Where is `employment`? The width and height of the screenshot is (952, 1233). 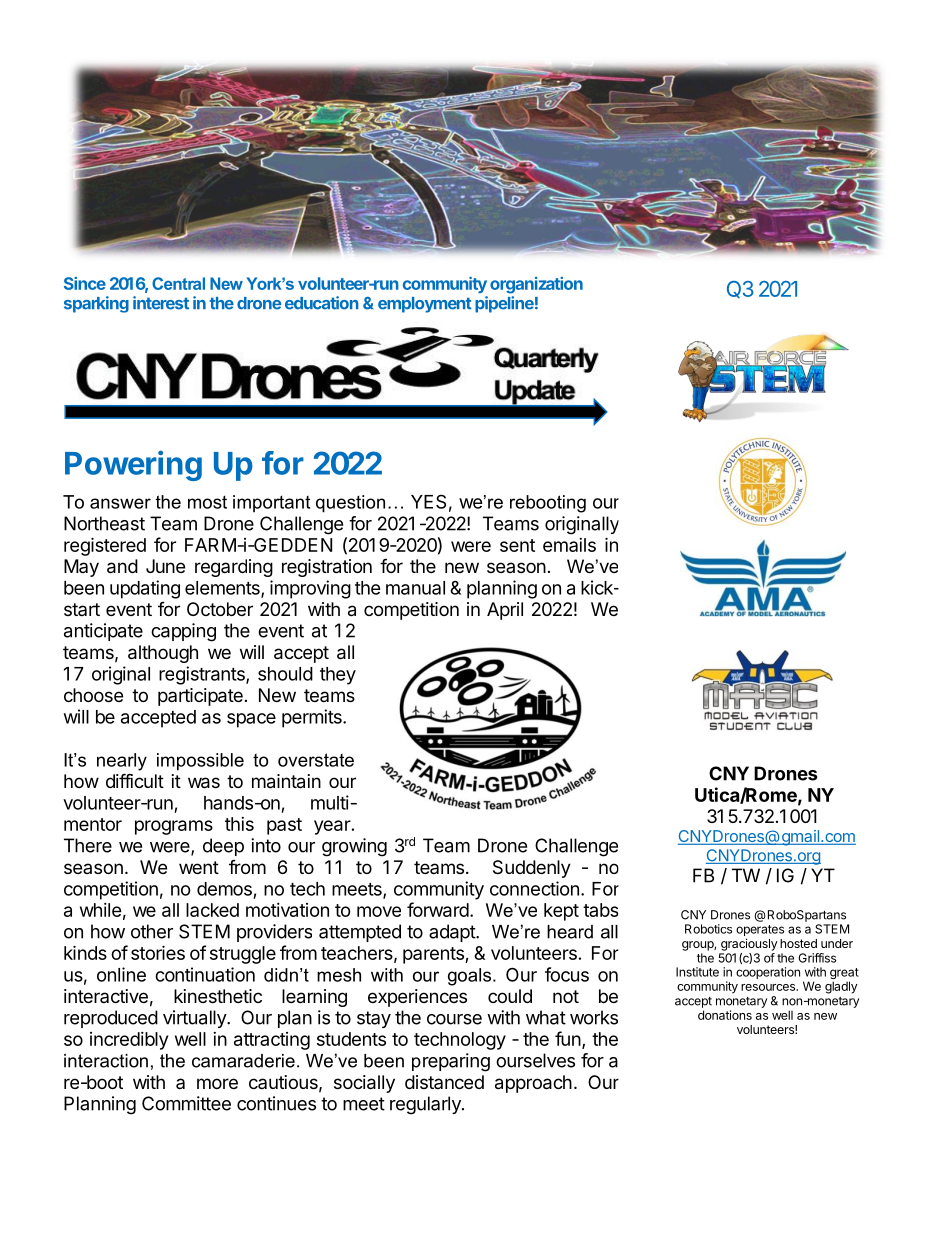 employment is located at coordinates (425, 305).
